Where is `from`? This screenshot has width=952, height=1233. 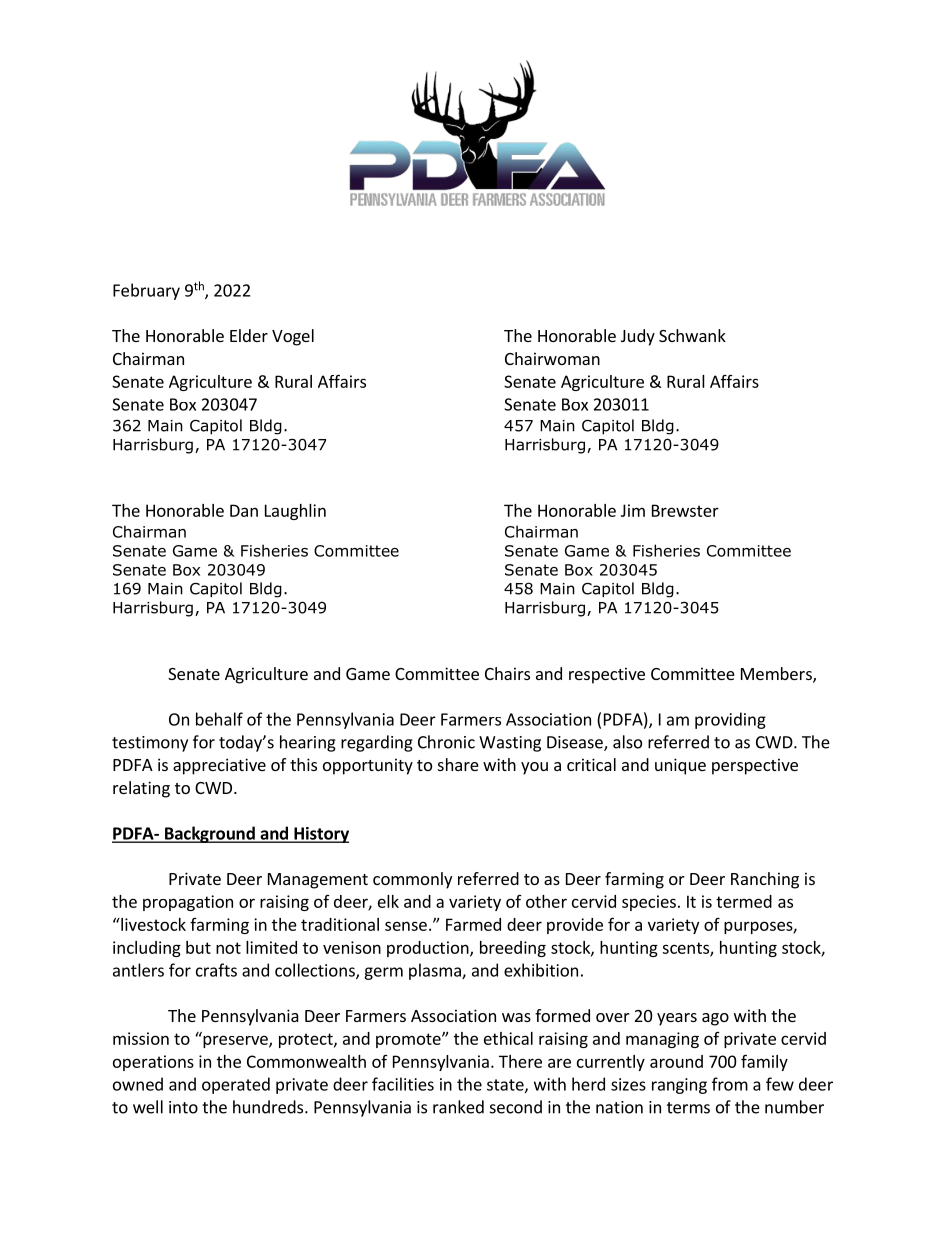
from is located at coordinates (730, 1084).
